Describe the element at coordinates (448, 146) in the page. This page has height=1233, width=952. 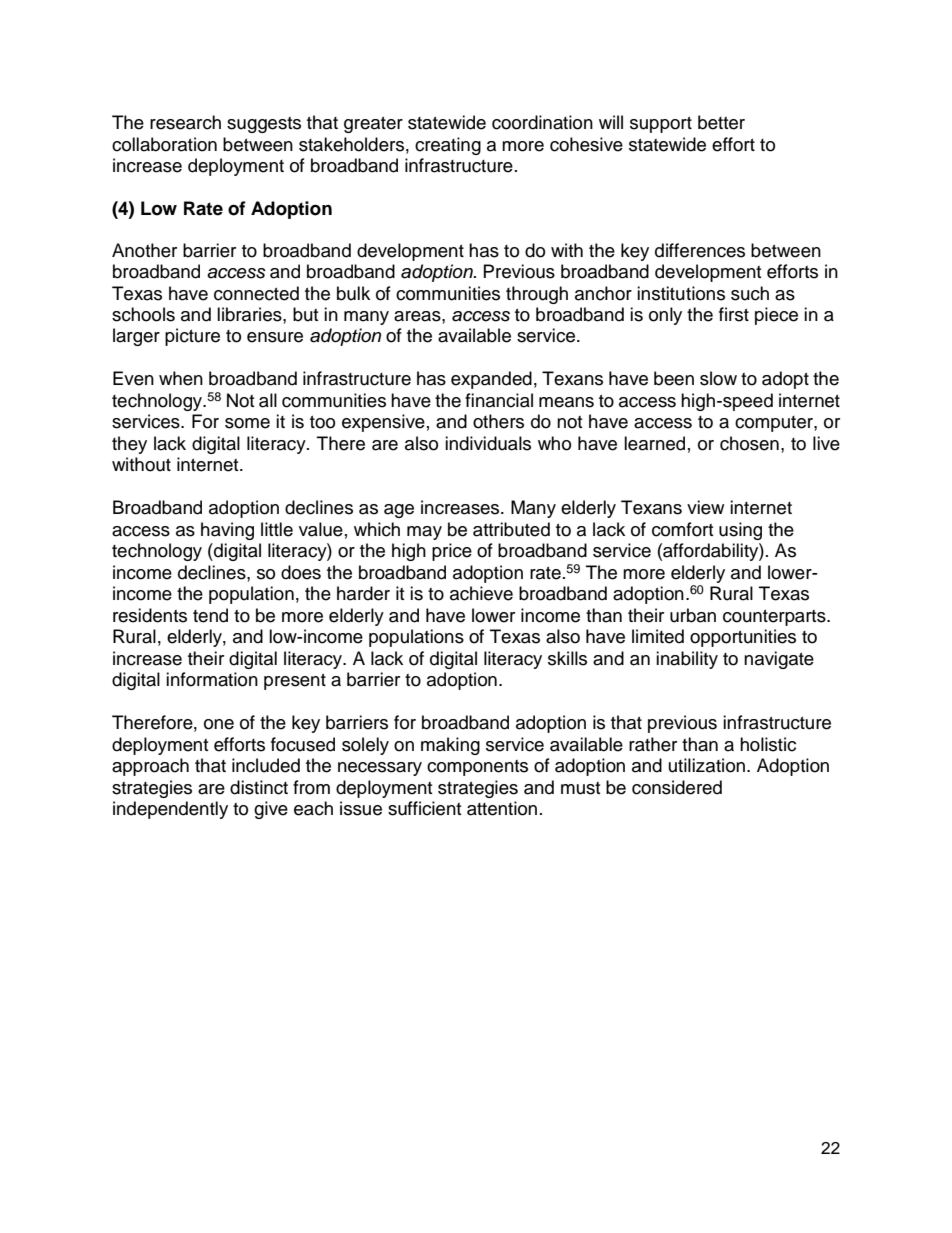
I see `creating` at that location.
